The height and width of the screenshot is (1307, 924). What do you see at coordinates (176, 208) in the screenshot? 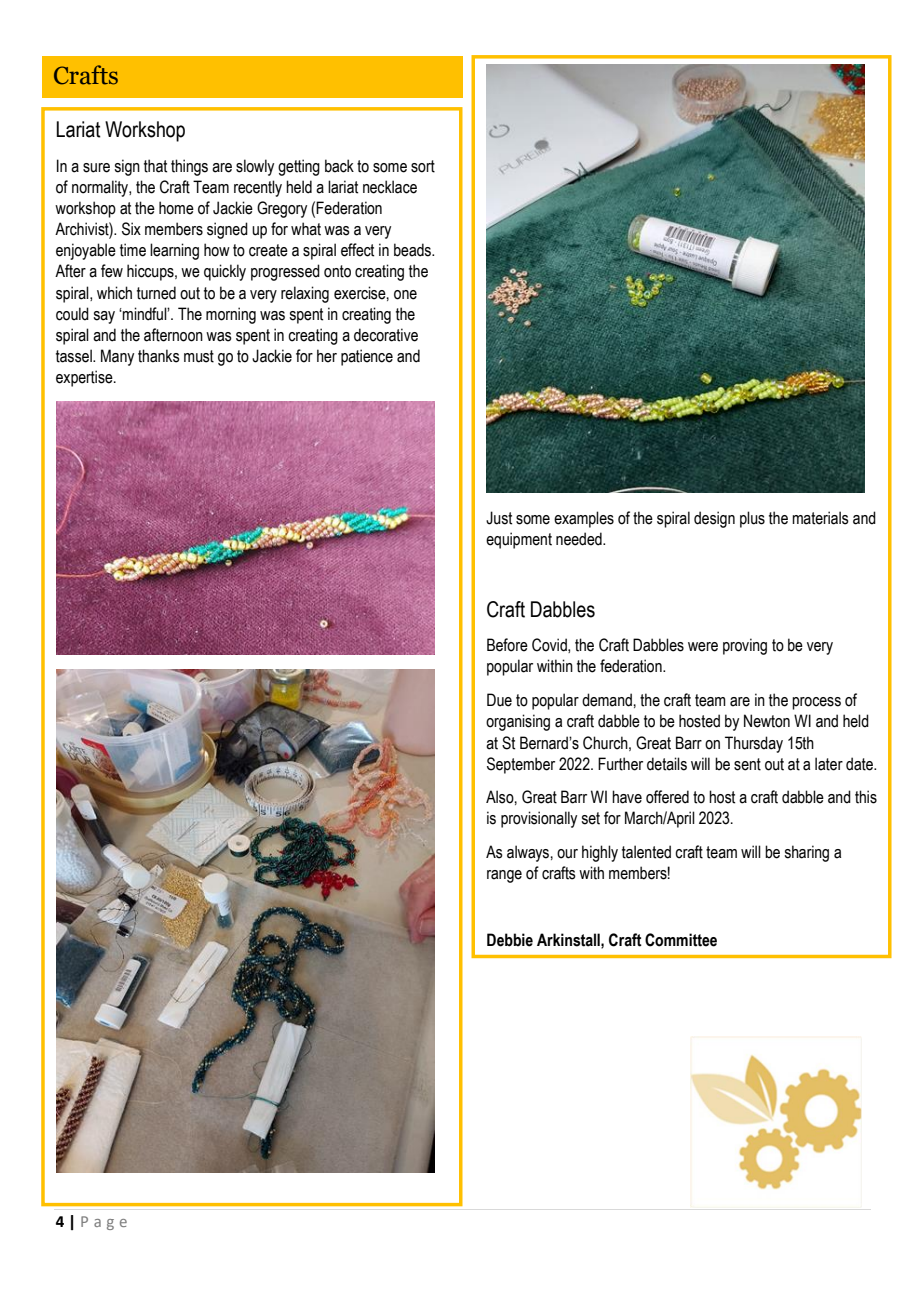
I see `home` at bounding box center [176, 208].
